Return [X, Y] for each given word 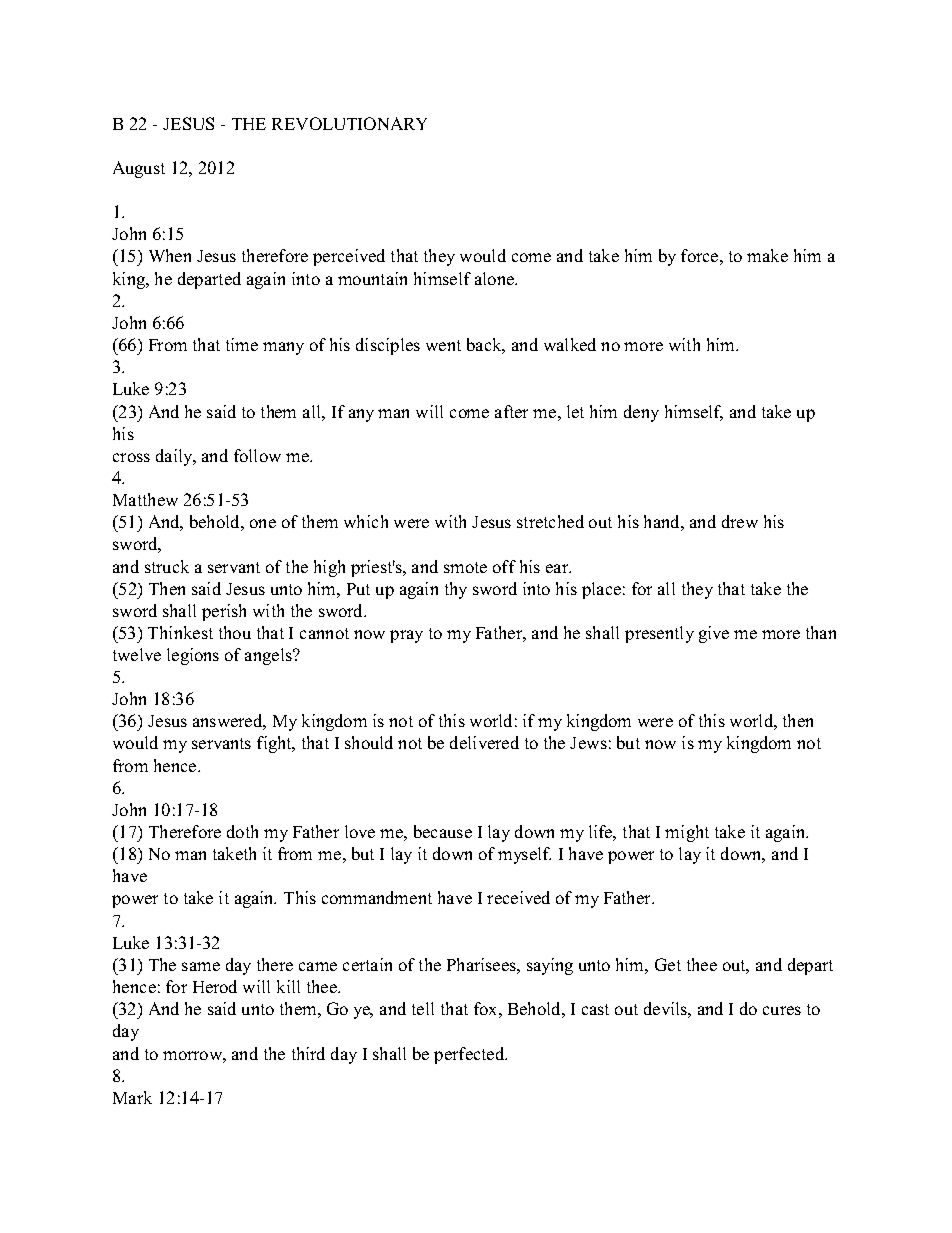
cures [782, 1010]
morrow [193, 1055]
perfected [470, 1055]
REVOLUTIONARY [349, 123]
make [767, 255]
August [139, 169]
